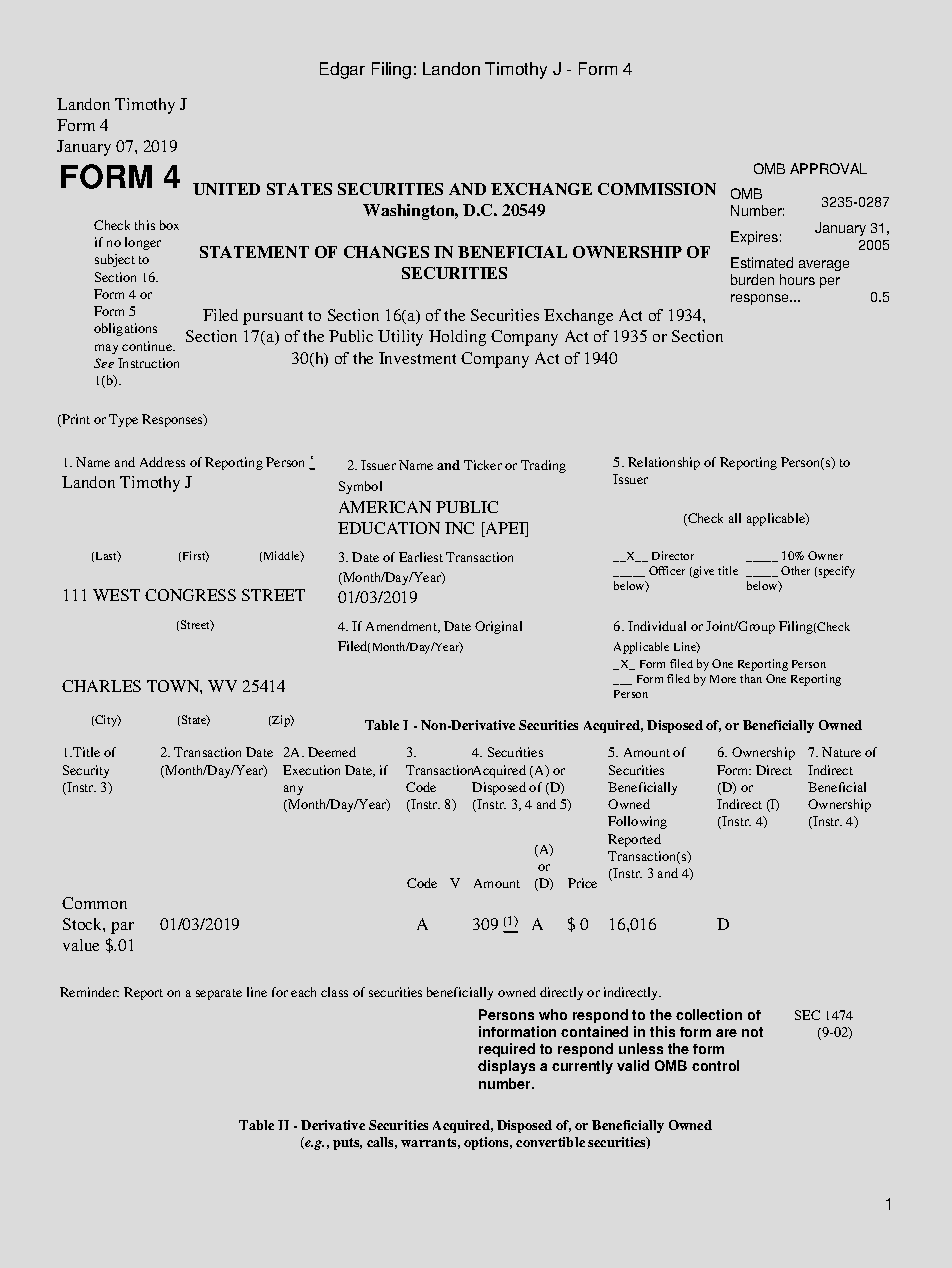 The height and width of the screenshot is (1268, 952). Describe the element at coordinates (506, 1067) in the screenshot. I see `displays` at that location.
